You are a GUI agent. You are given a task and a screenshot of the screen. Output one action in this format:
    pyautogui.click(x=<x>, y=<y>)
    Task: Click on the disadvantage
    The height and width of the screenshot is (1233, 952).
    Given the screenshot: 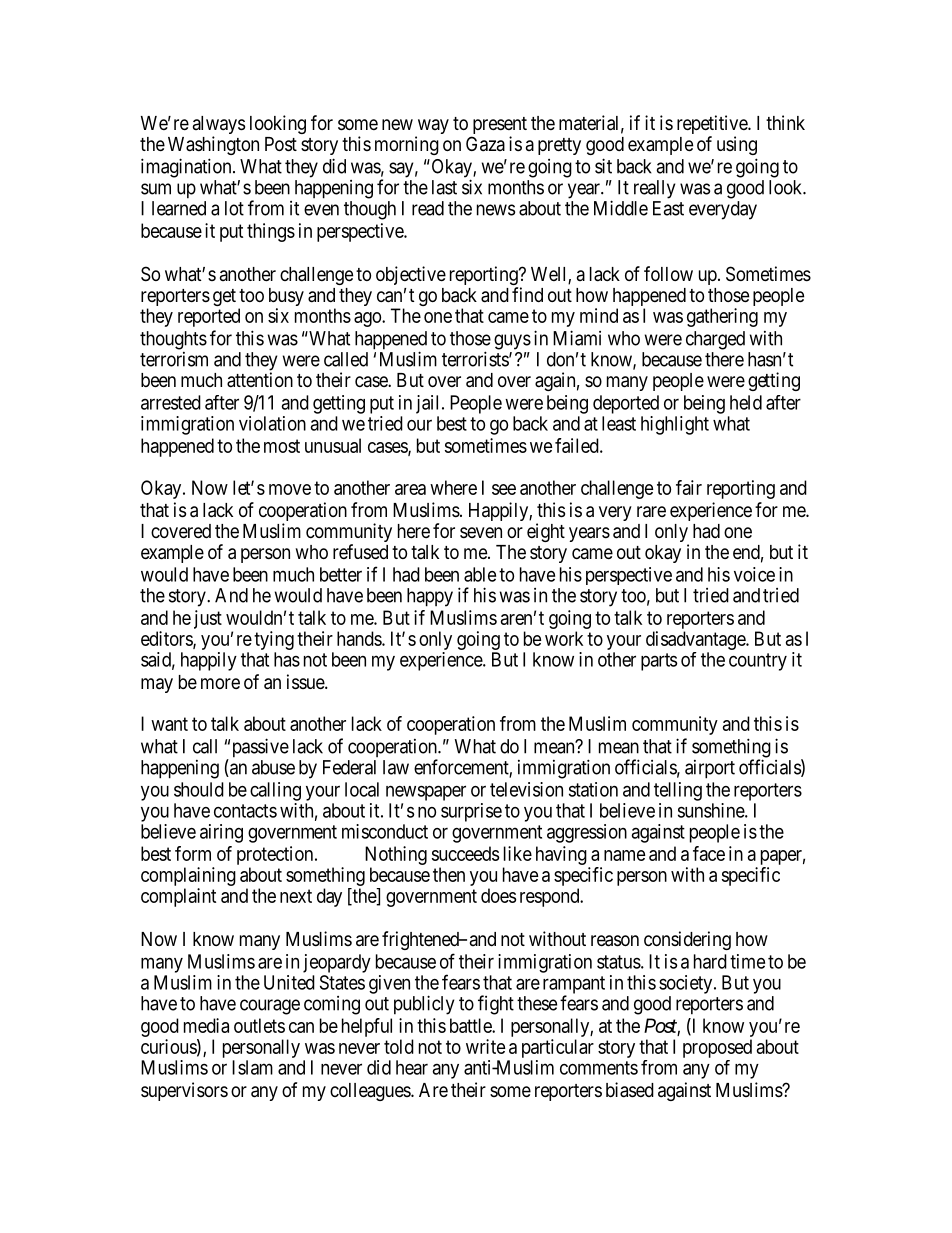 What is the action you would take?
    pyautogui.click(x=696, y=640)
